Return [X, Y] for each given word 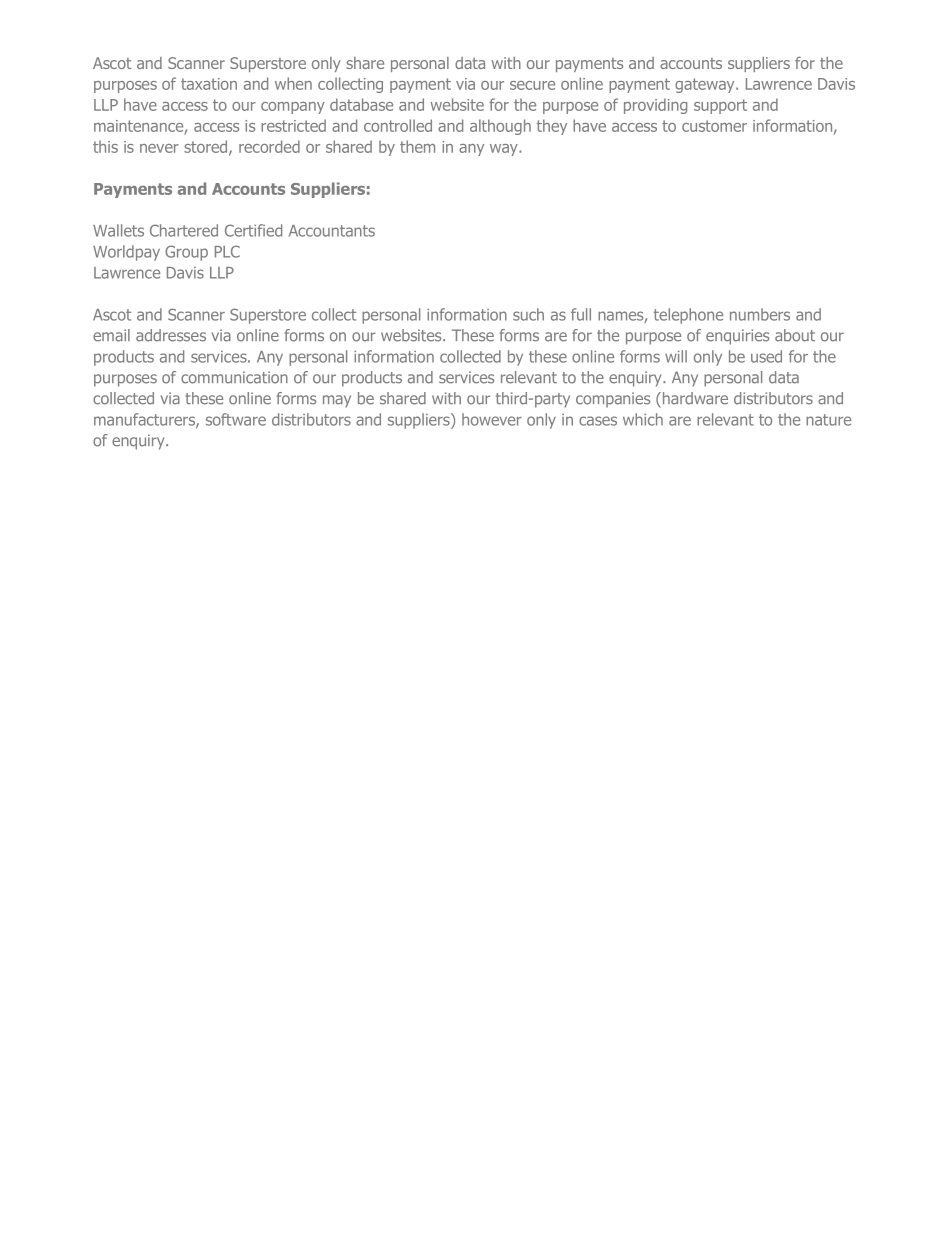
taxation [209, 84]
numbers [760, 314]
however [492, 419]
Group [186, 253]
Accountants [332, 231]
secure [532, 85]
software [236, 419]
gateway [706, 85]
